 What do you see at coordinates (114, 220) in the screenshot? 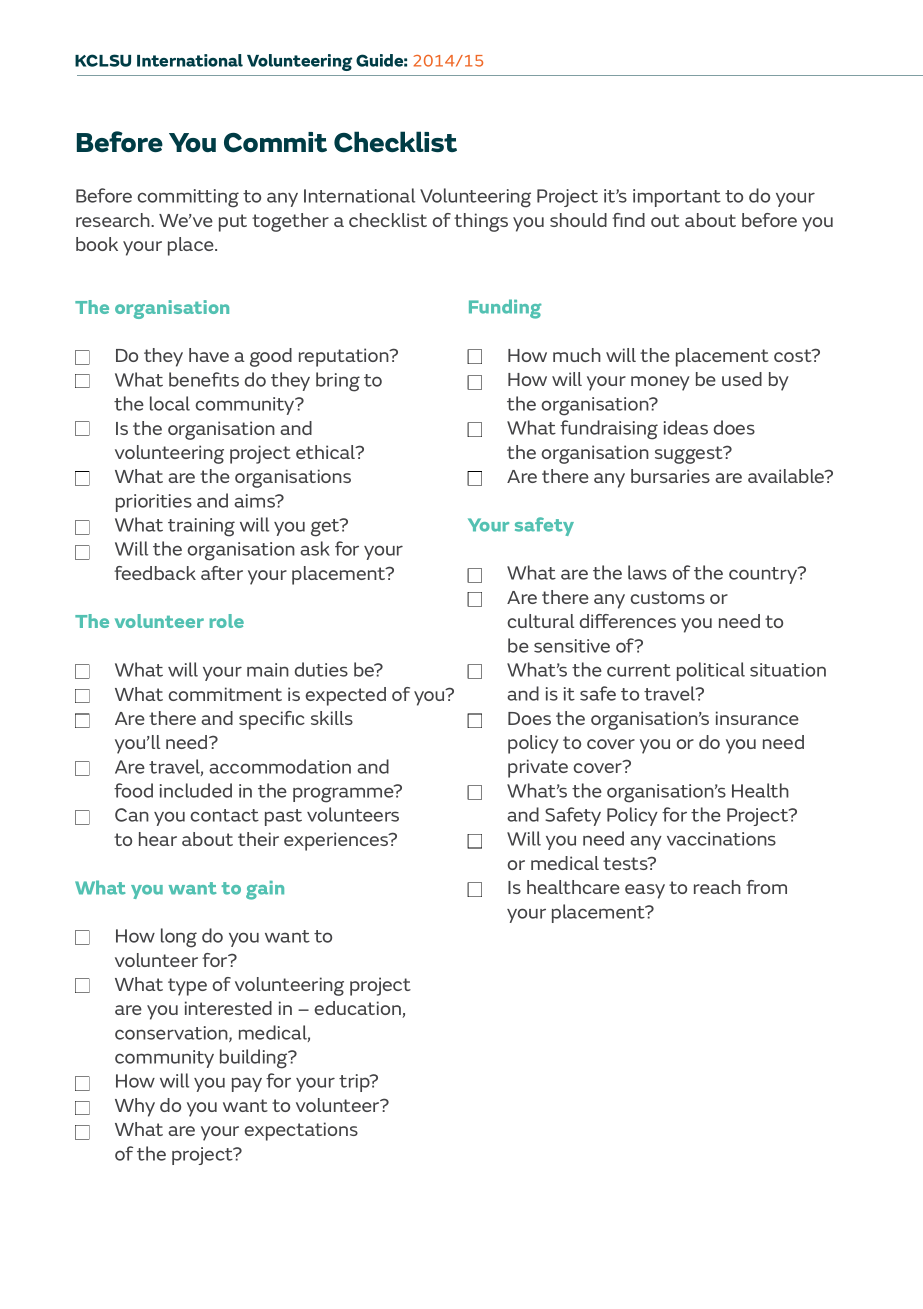
I see `research` at bounding box center [114, 220].
